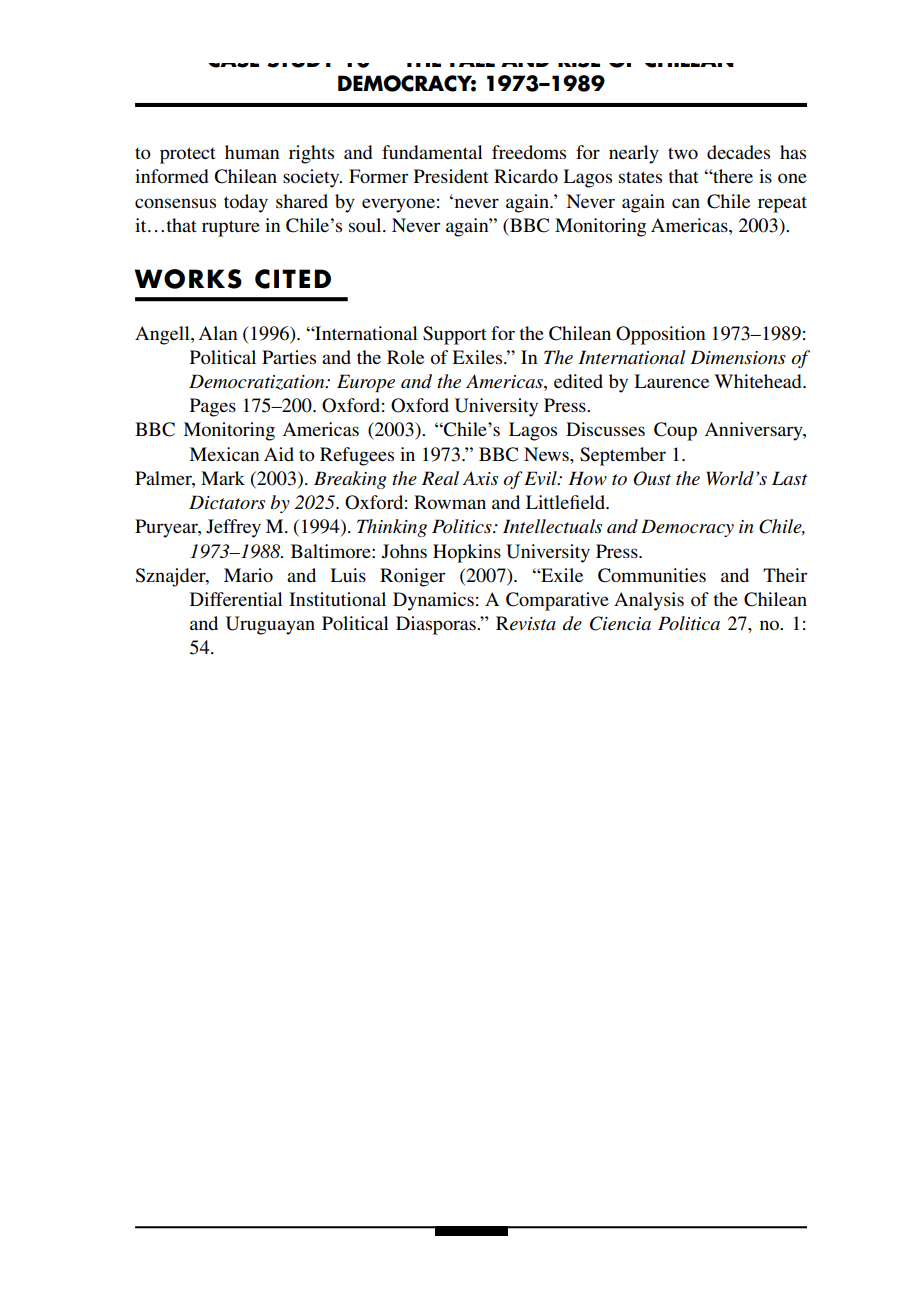 This page has width=924, height=1308. Describe the element at coordinates (451, 176) in the page. I see `President` at that location.
